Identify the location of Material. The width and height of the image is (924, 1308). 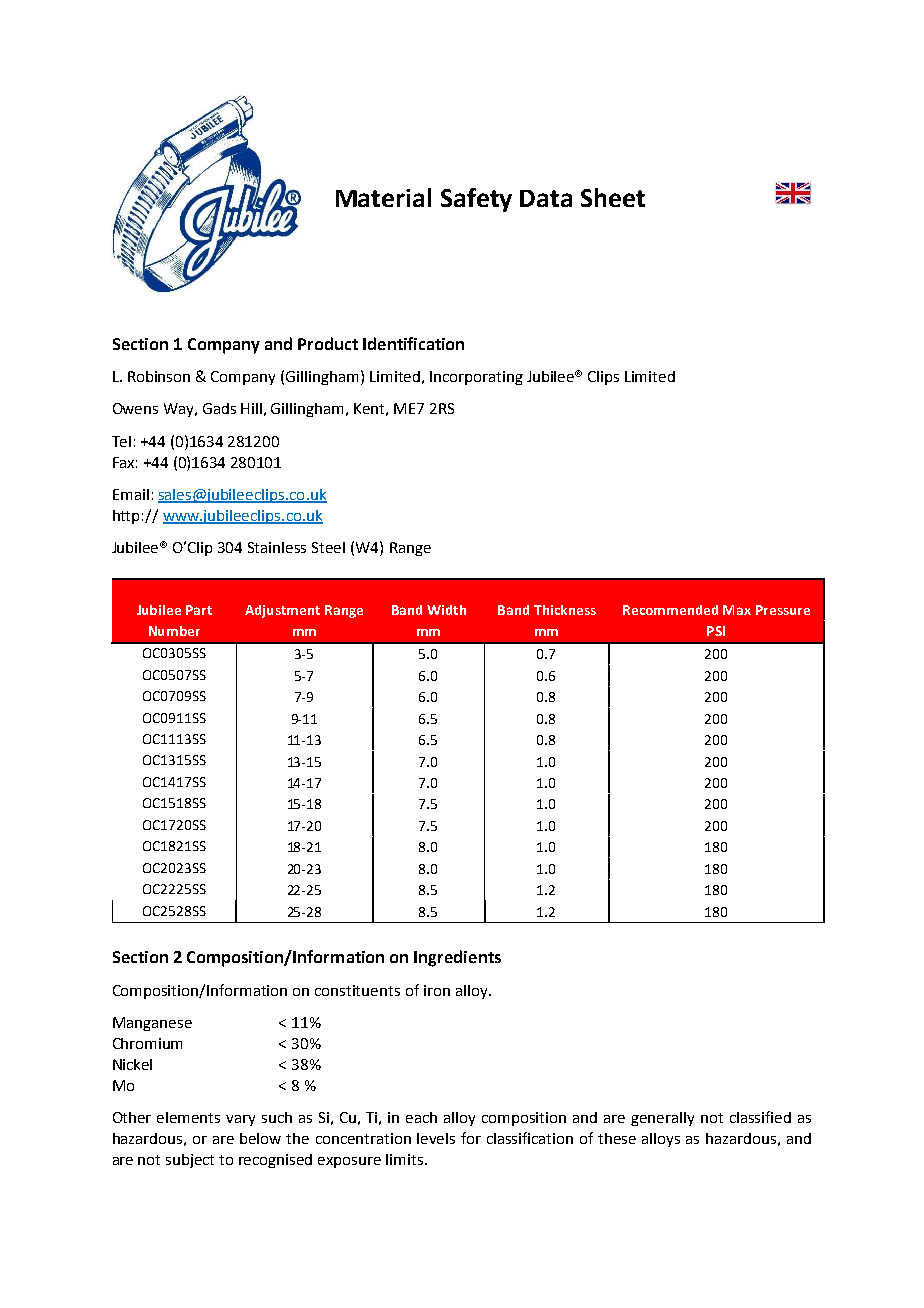
(383, 197).
